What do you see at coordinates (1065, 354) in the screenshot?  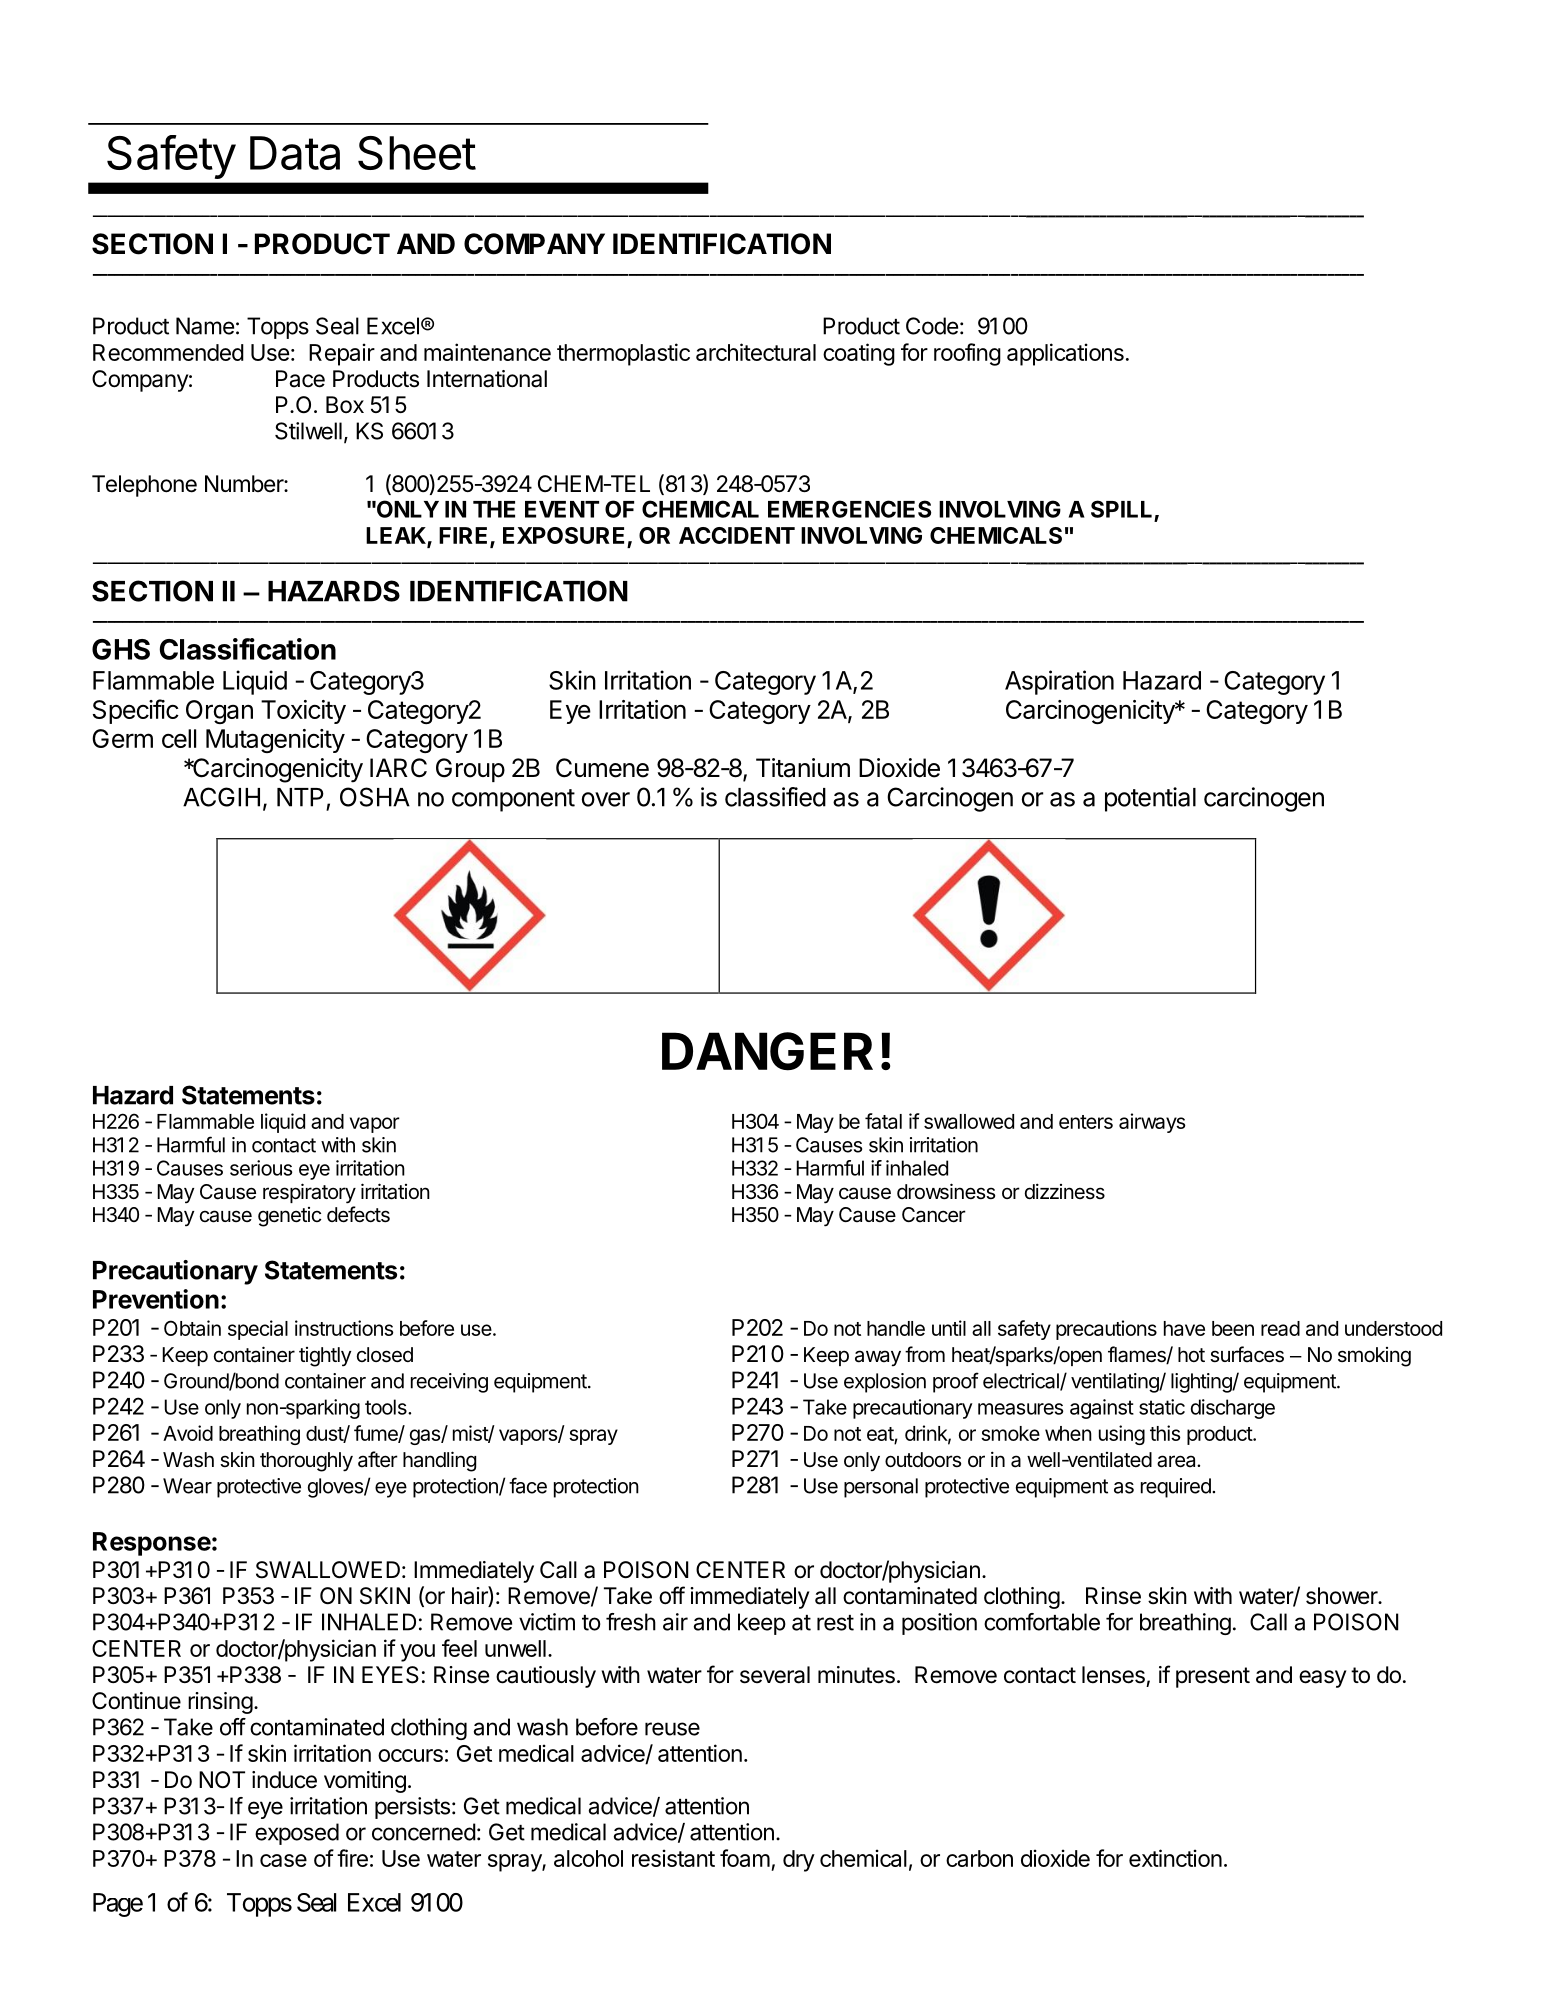 I see `applications` at bounding box center [1065, 354].
